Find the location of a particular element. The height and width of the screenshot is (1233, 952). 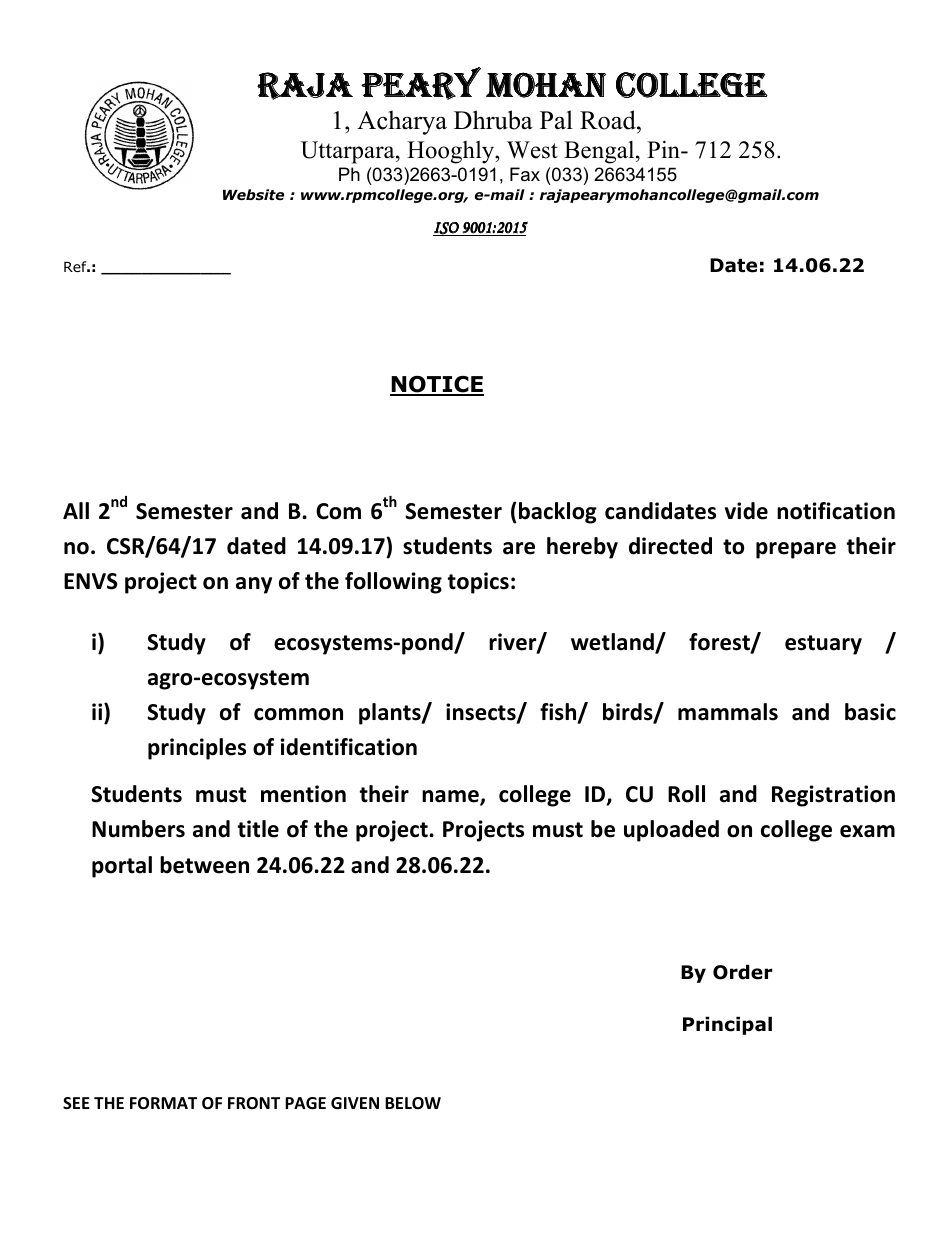

FORMAT is located at coordinates (163, 1103).
